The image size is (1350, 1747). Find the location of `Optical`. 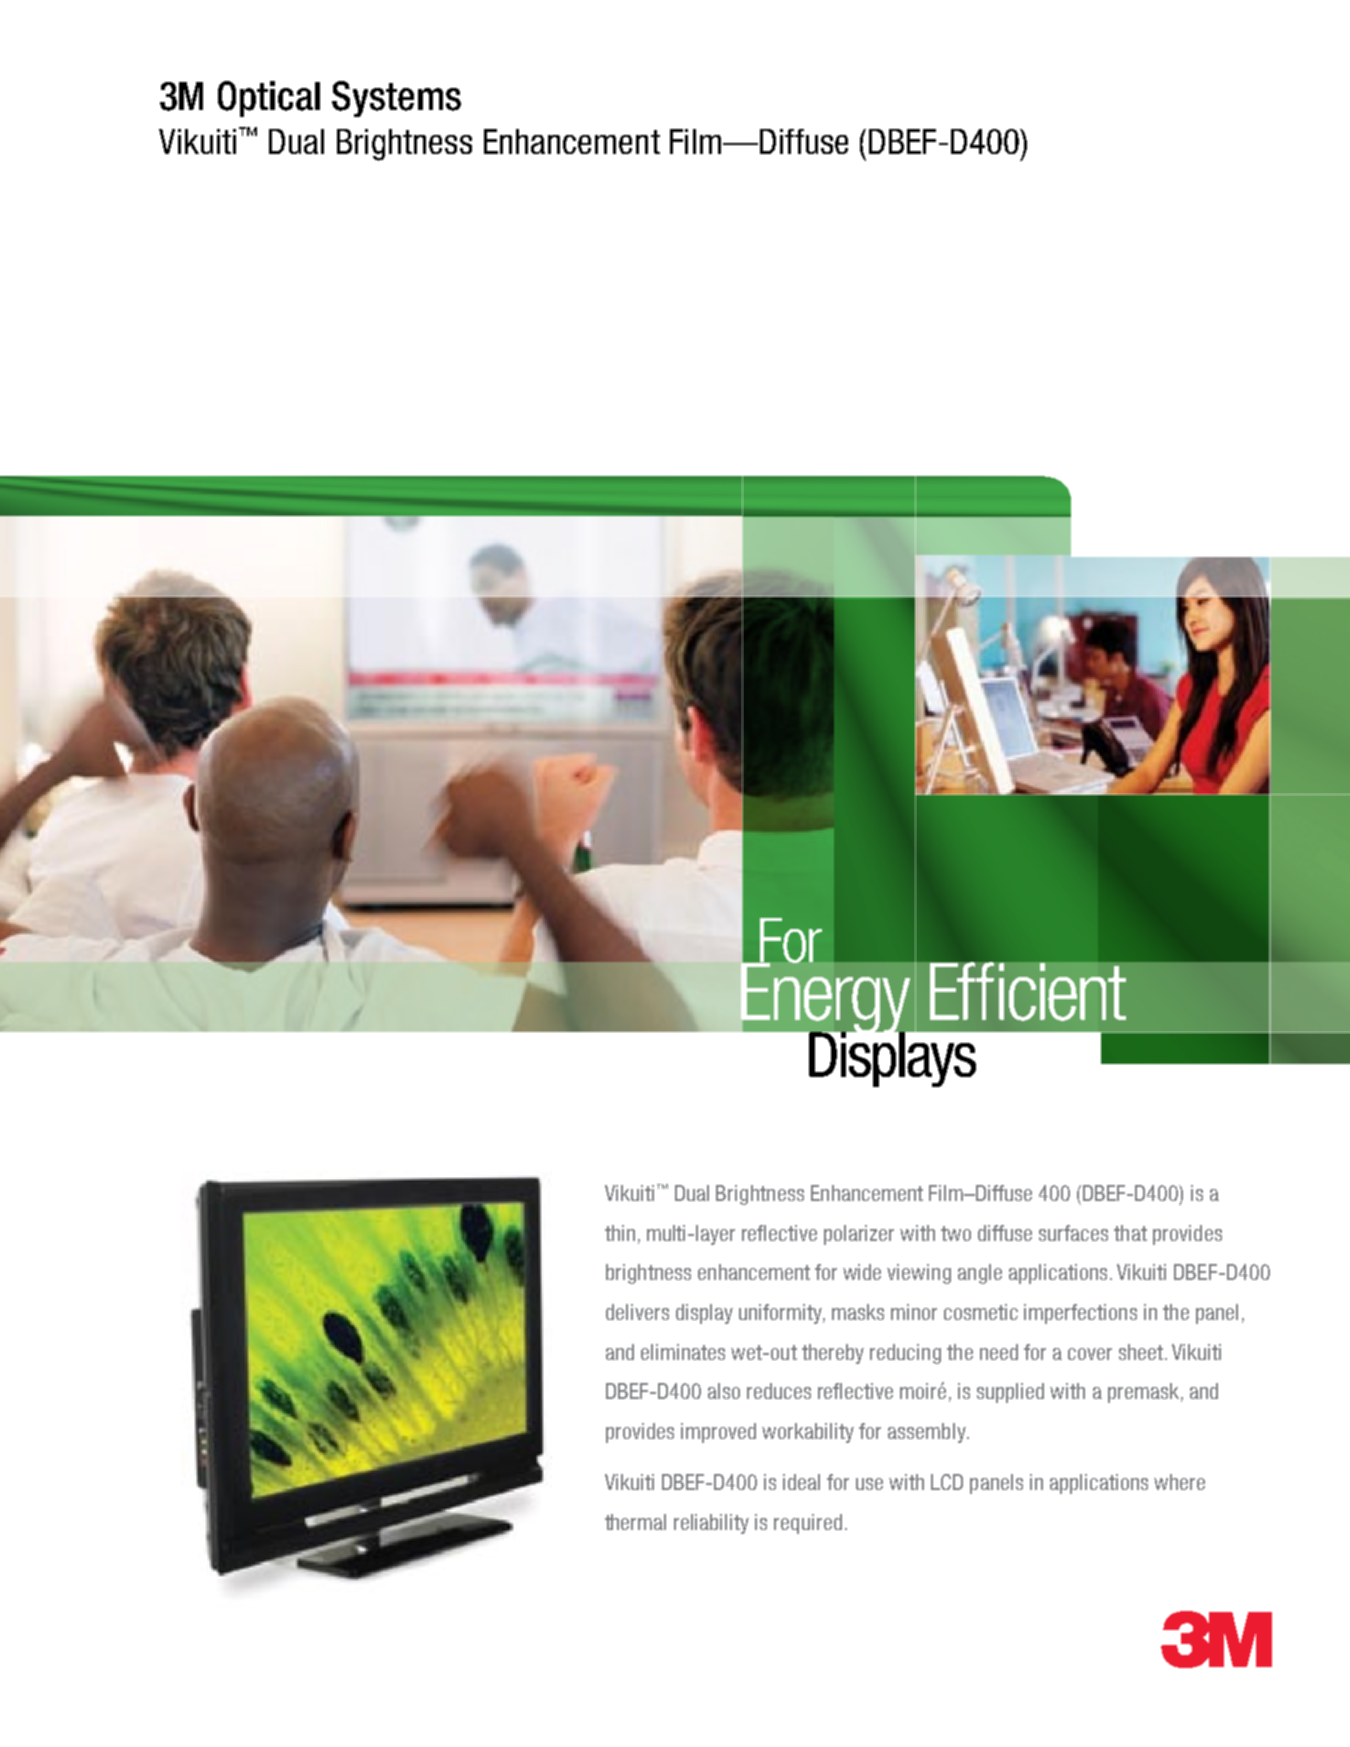

Optical is located at coordinates (269, 99).
